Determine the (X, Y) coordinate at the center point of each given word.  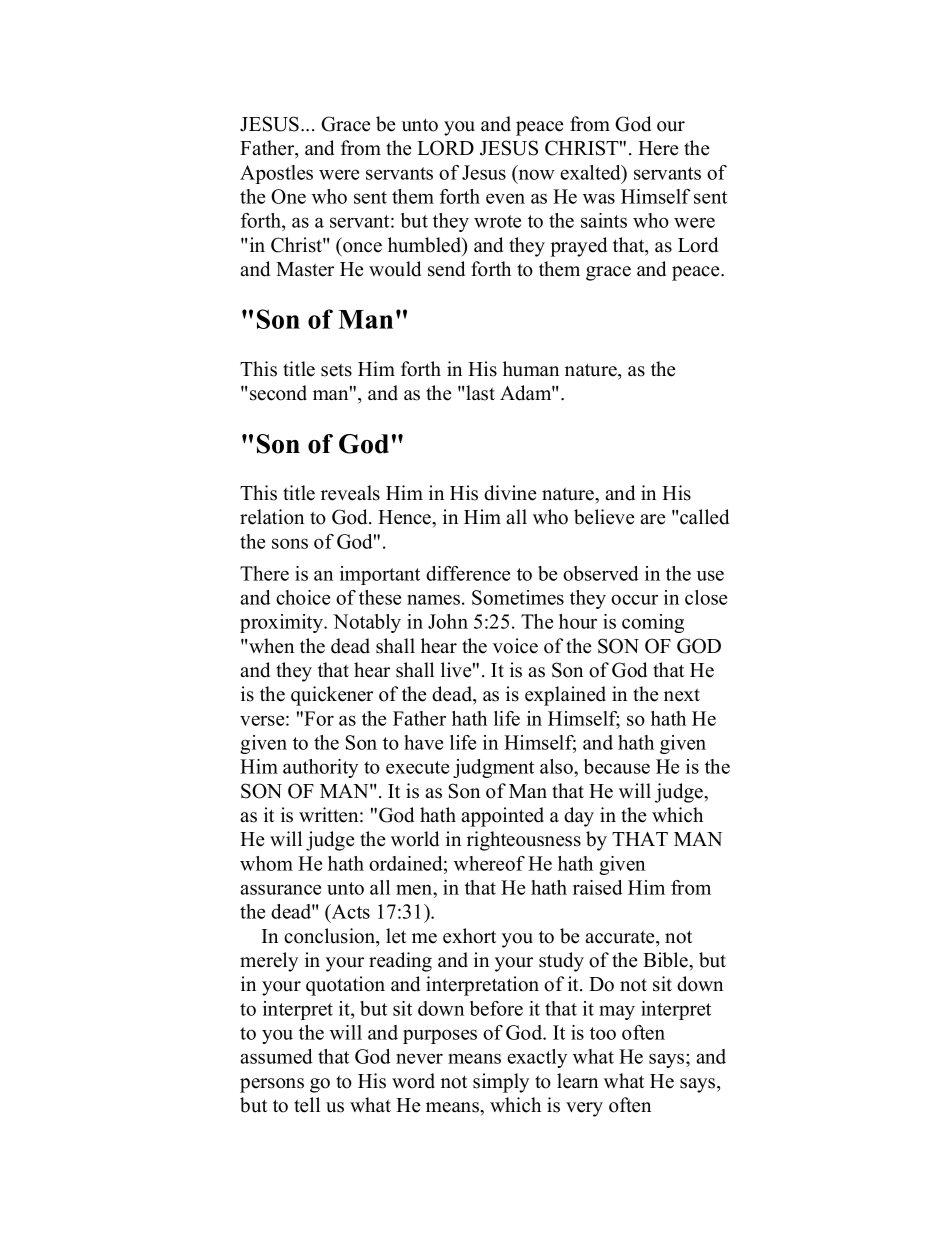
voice (515, 646)
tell (307, 1105)
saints (604, 220)
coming (653, 623)
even (505, 198)
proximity (283, 623)
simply (501, 1083)
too (603, 1033)
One (288, 196)
